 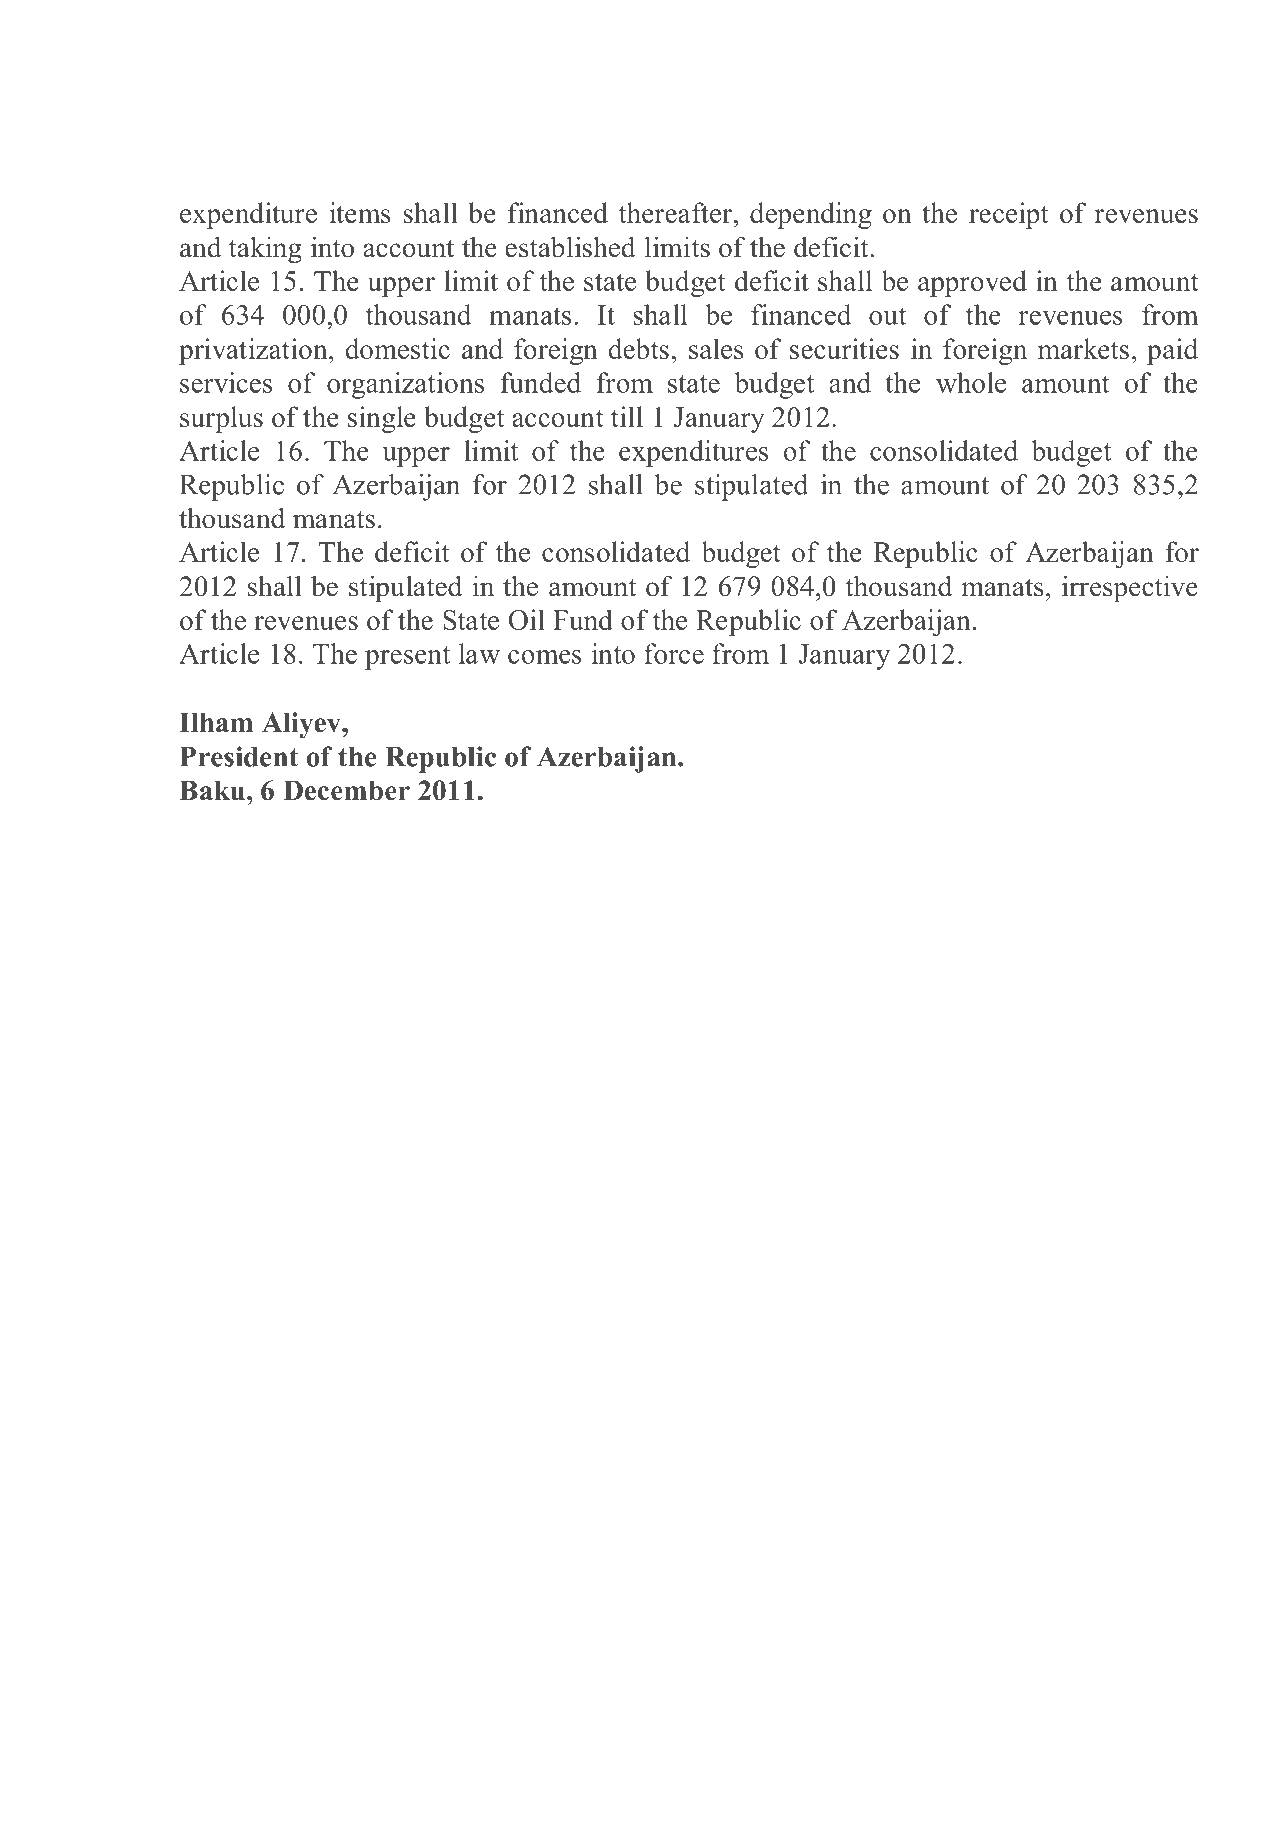 What do you see at coordinates (382, 419) in the screenshot?
I see `single` at bounding box center [382, 419].
